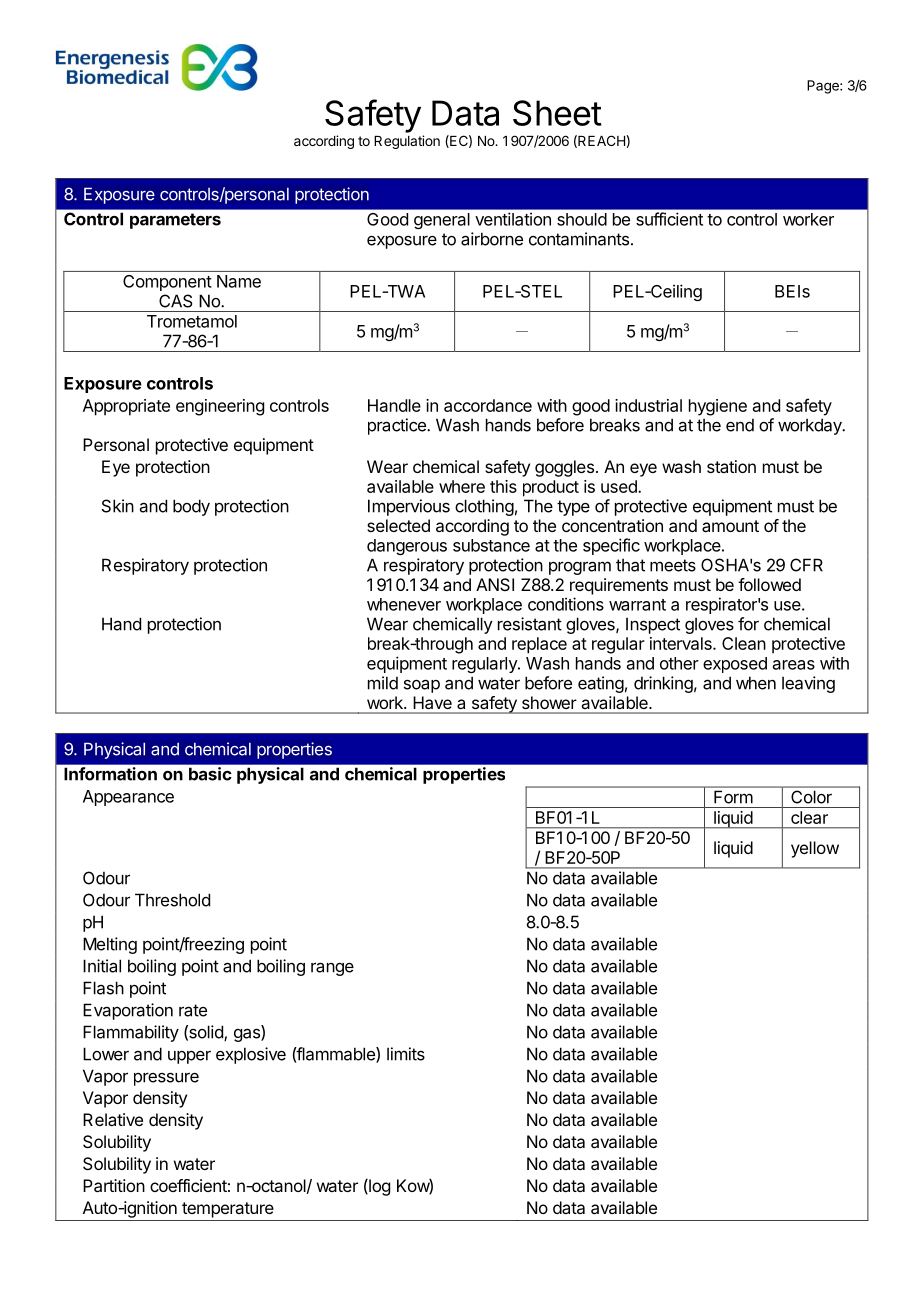 The image size is (924, 1308). Describe the element at coordinates (407, 142) in the document. I see `Regulation` at that location.
